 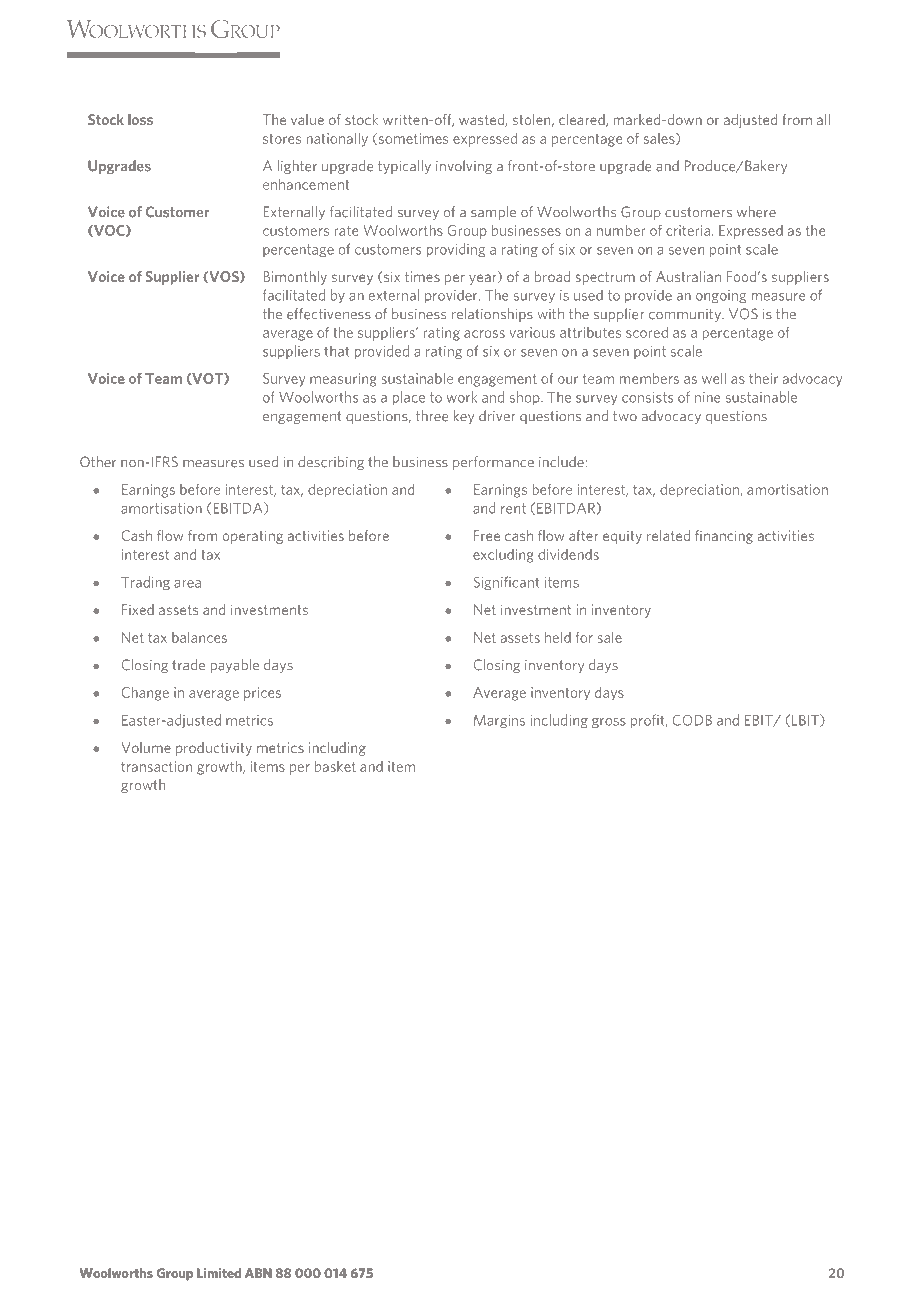 What do you see at coordinates (404, 167) in the page?
I see `typically` at bounding box center [404, 167].
